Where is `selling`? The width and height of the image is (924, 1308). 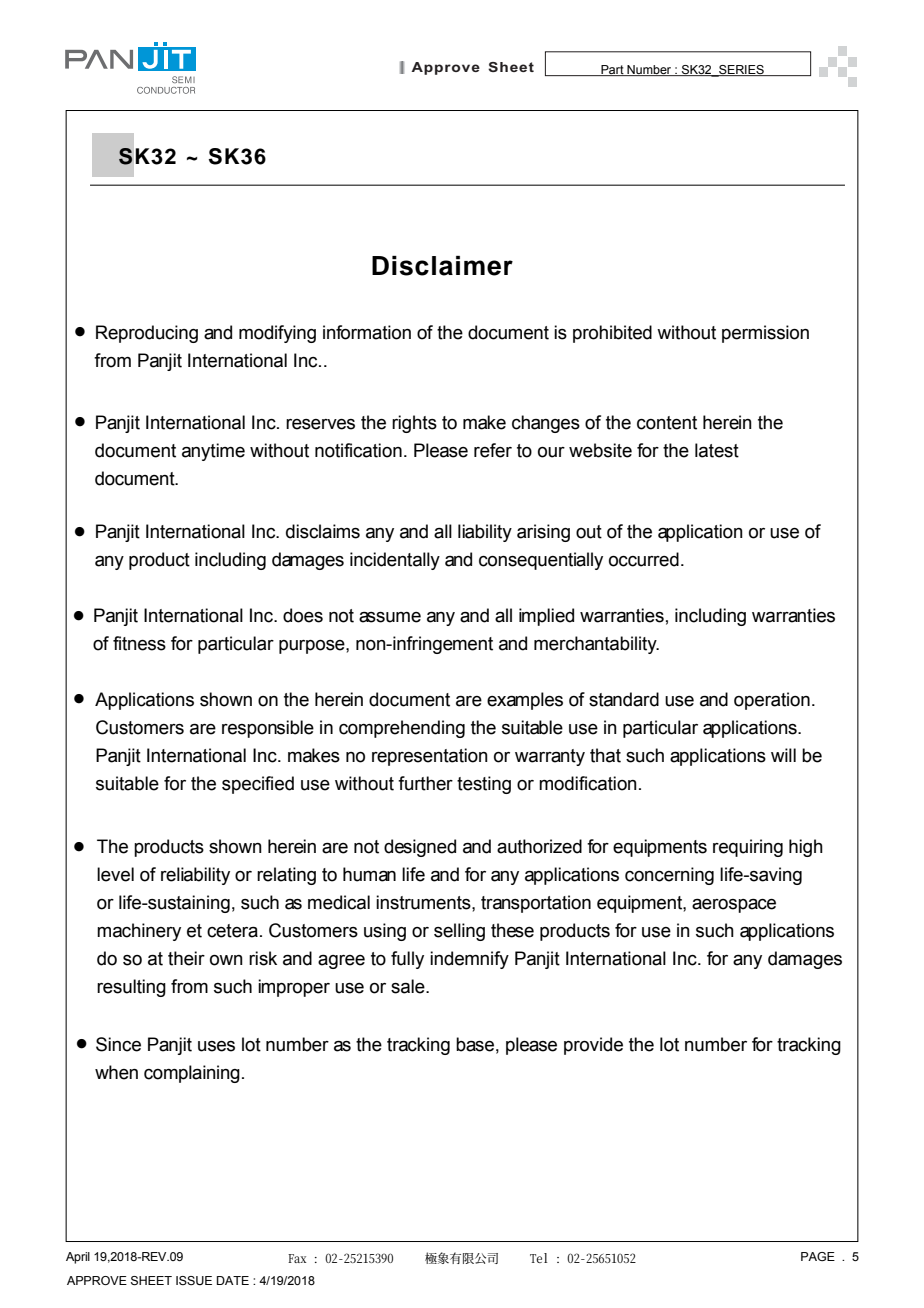
selling is located at coordinates (459, 932).
